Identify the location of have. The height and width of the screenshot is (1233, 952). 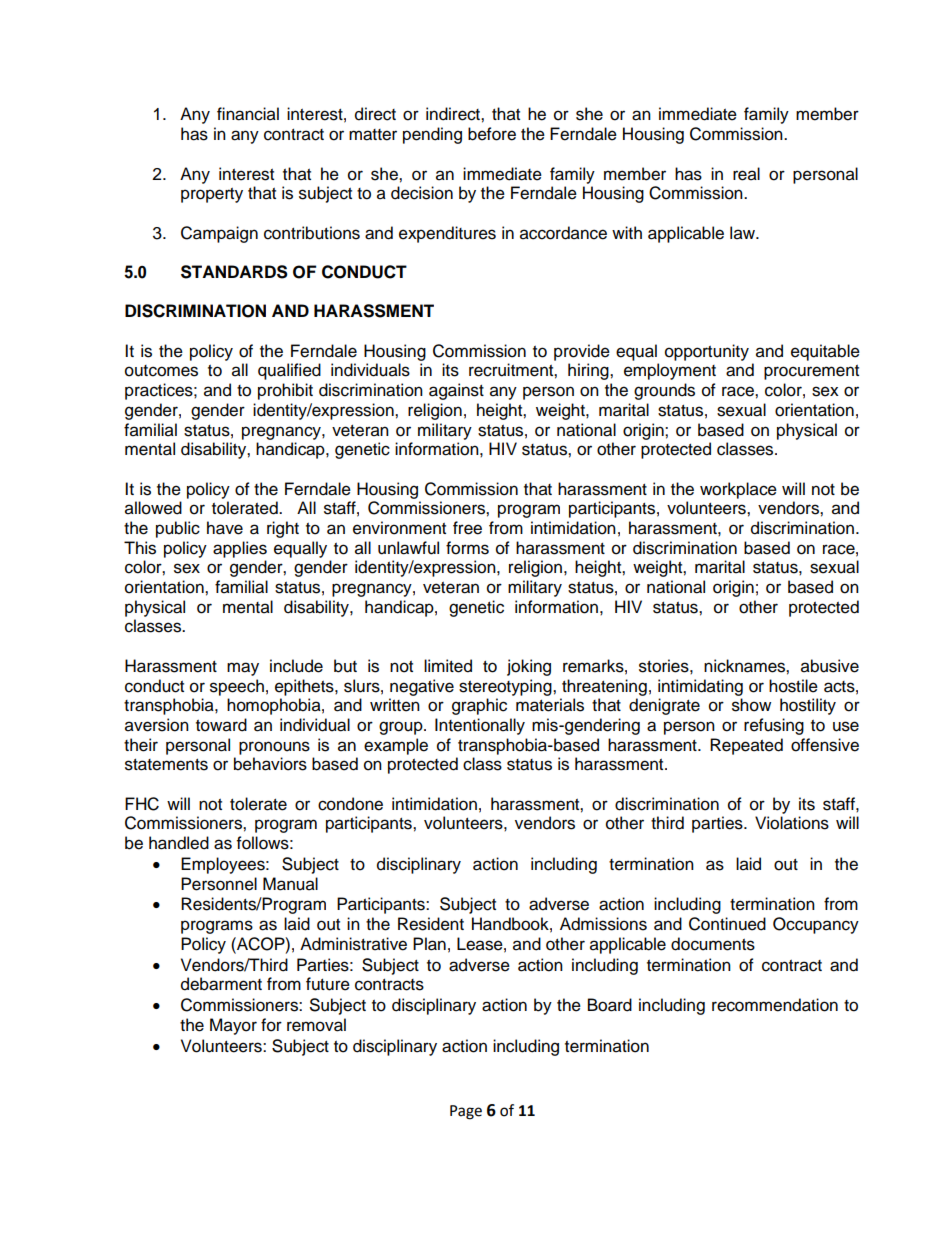
(225, 528).
